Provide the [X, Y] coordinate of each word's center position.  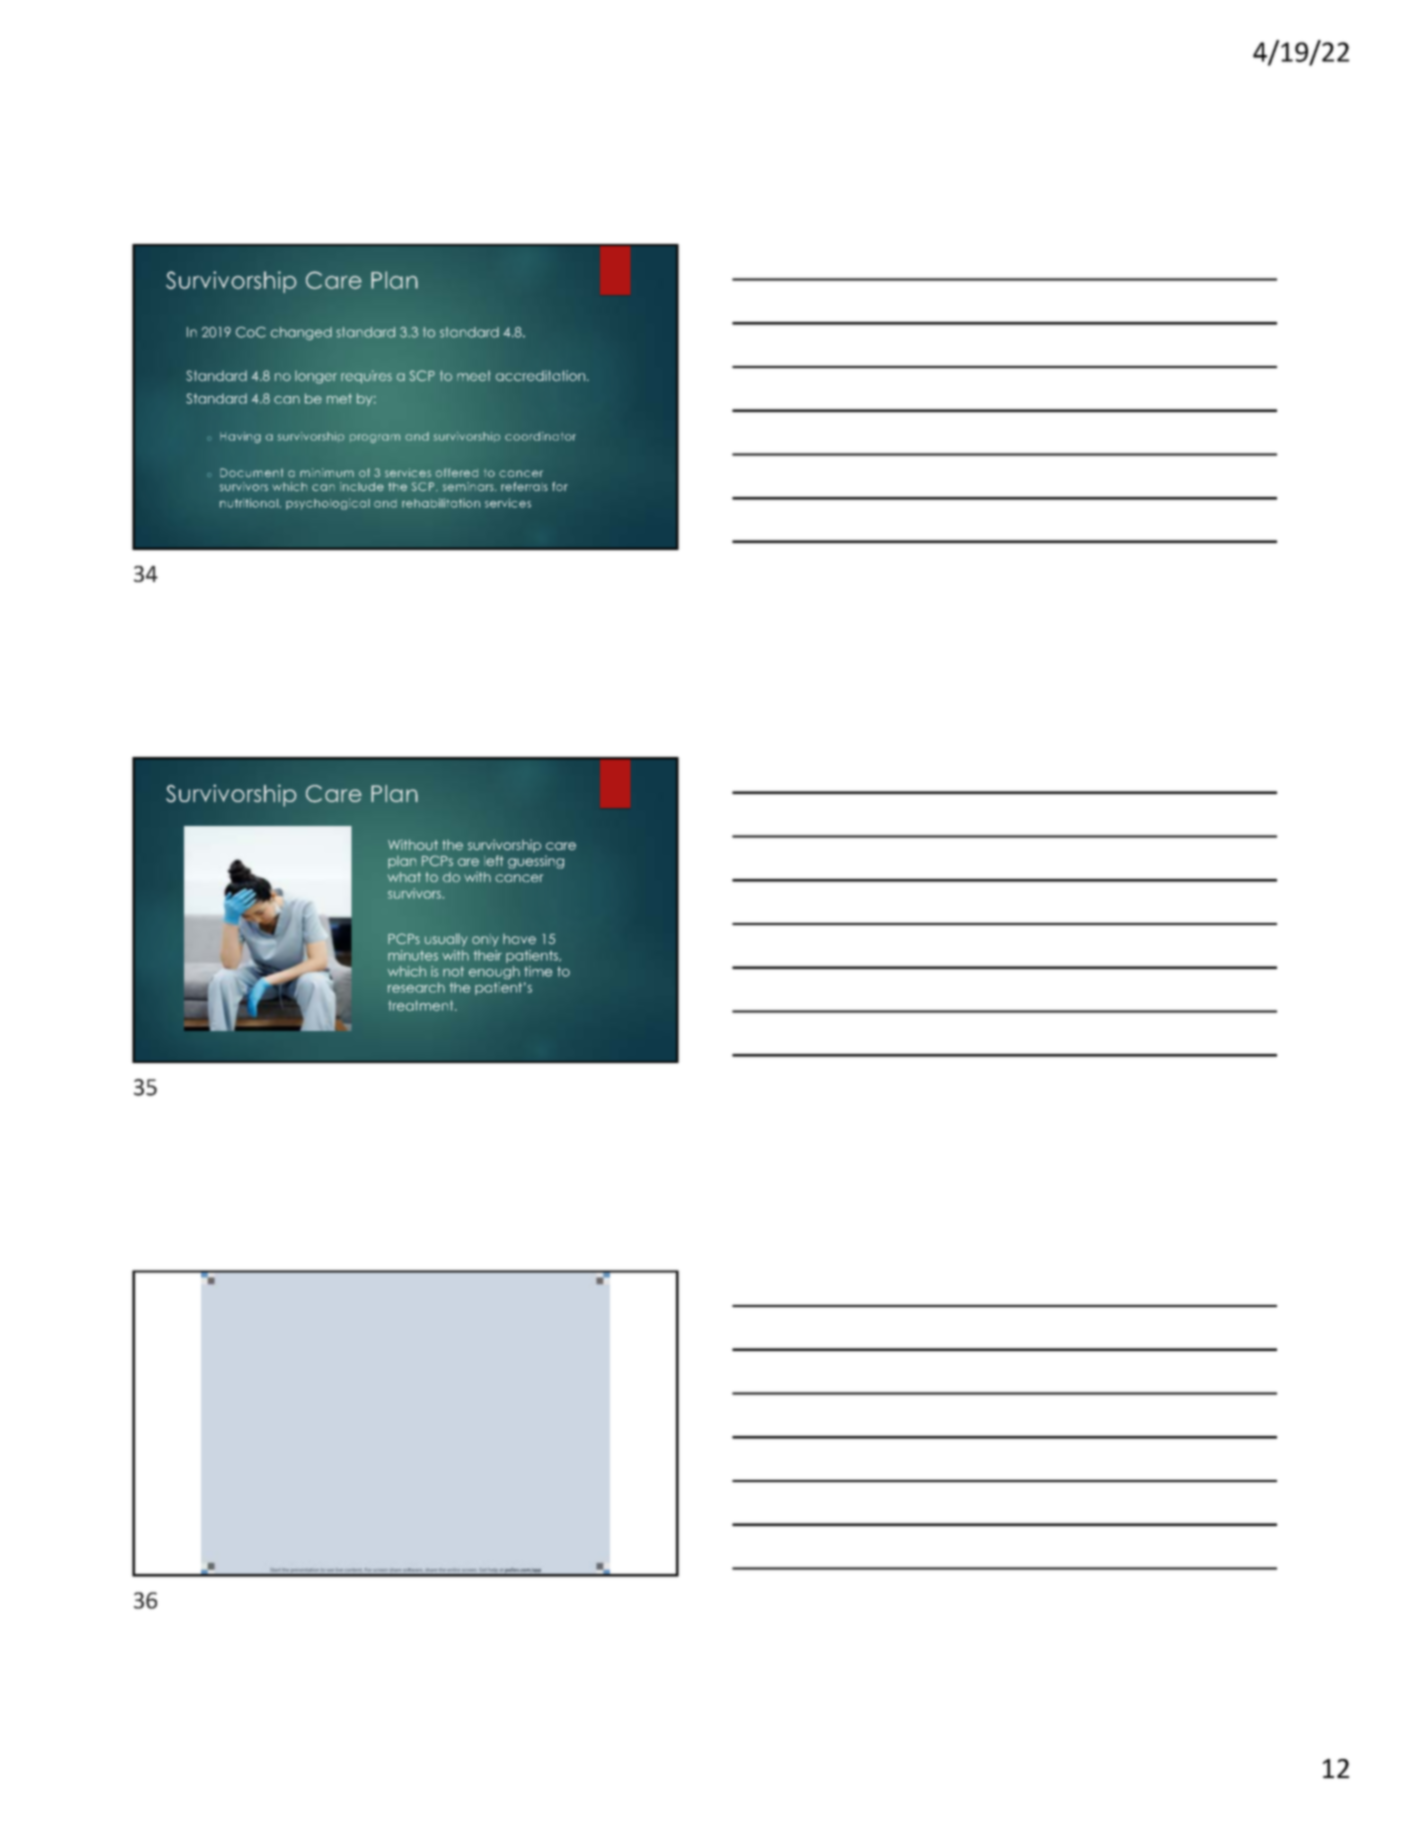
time [538, 971]
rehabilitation [441, 503]
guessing [536, 862]
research [416, 987]
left [493, 860]
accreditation [540, 375]
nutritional [250, 503]
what [404, 877]
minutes [413, 955]
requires [366, 377]
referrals [524, 486]
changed [301, 333]
